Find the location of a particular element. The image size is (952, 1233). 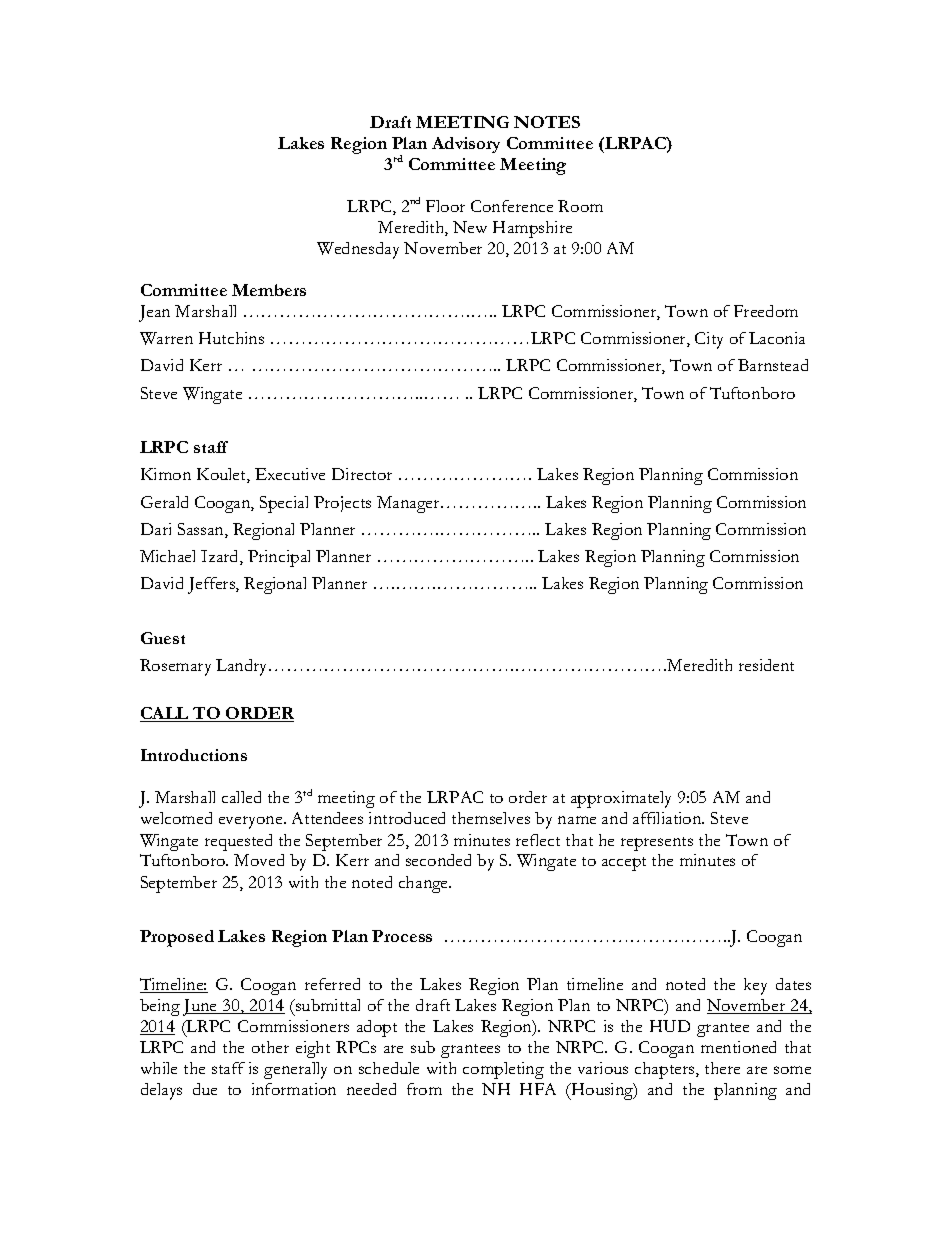

Principal is located at coordinates (279, 558).
